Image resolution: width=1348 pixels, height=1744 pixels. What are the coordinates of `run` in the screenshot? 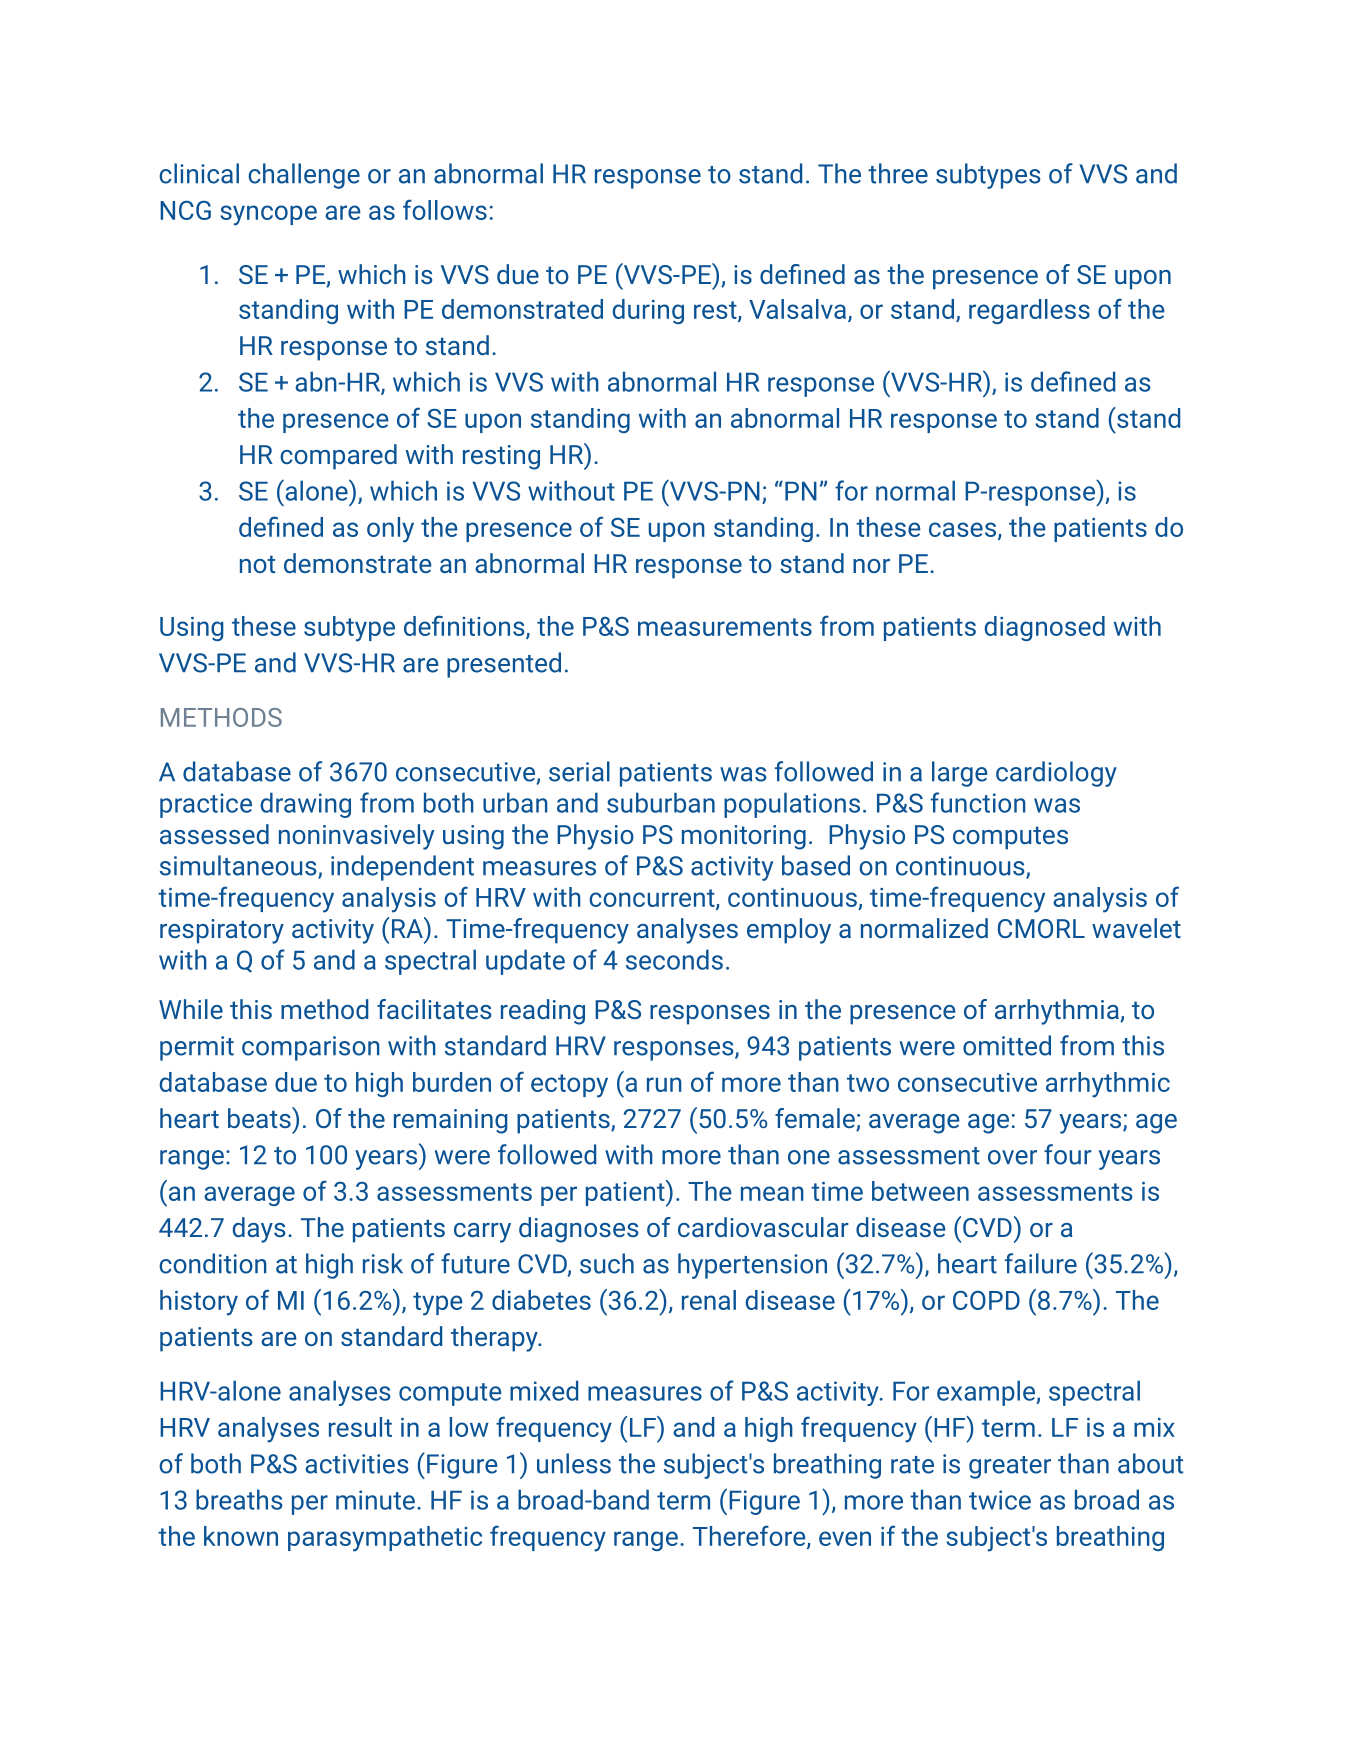 It's located at (664, 1084).
